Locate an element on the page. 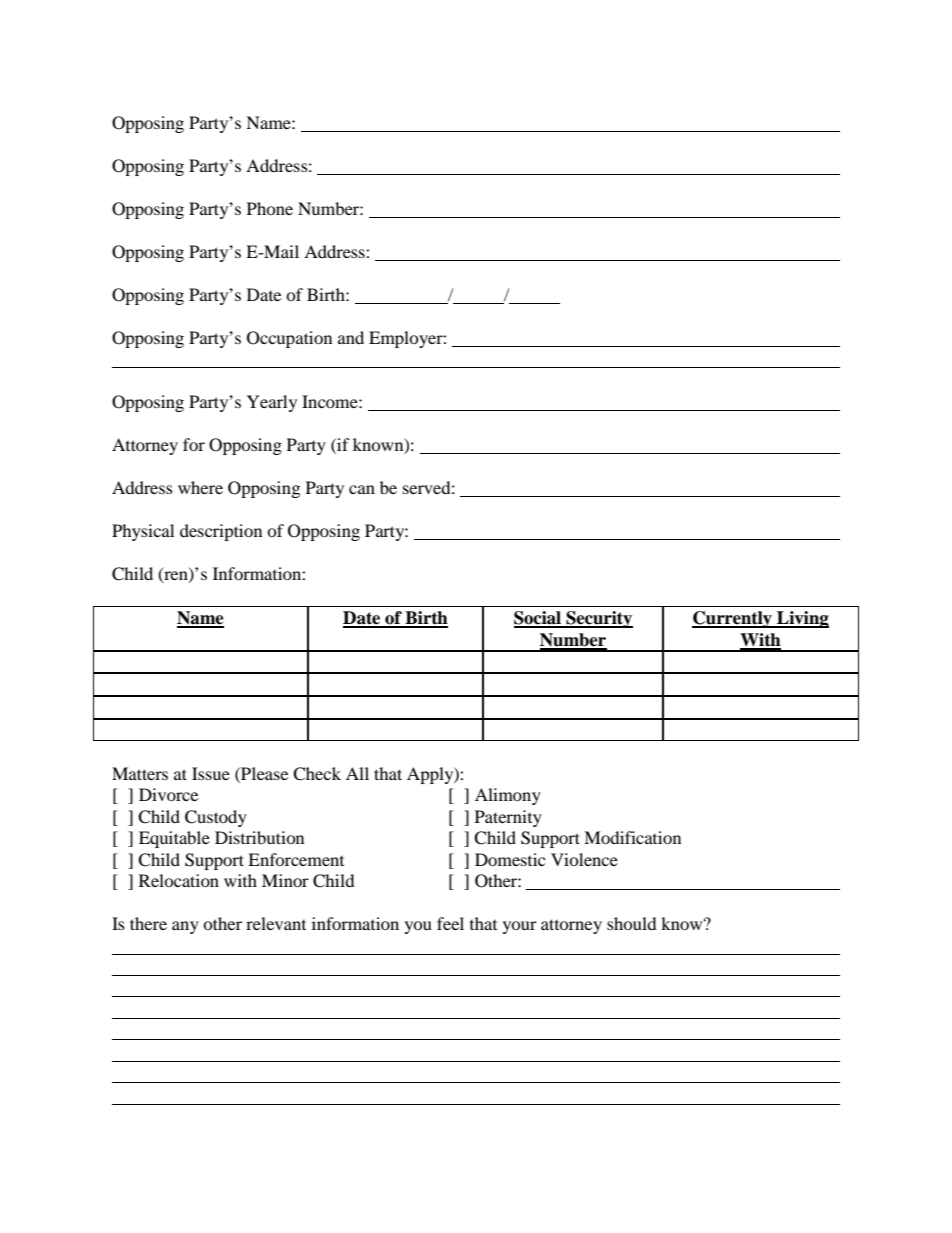  can is located at coordinates (362, 489).
